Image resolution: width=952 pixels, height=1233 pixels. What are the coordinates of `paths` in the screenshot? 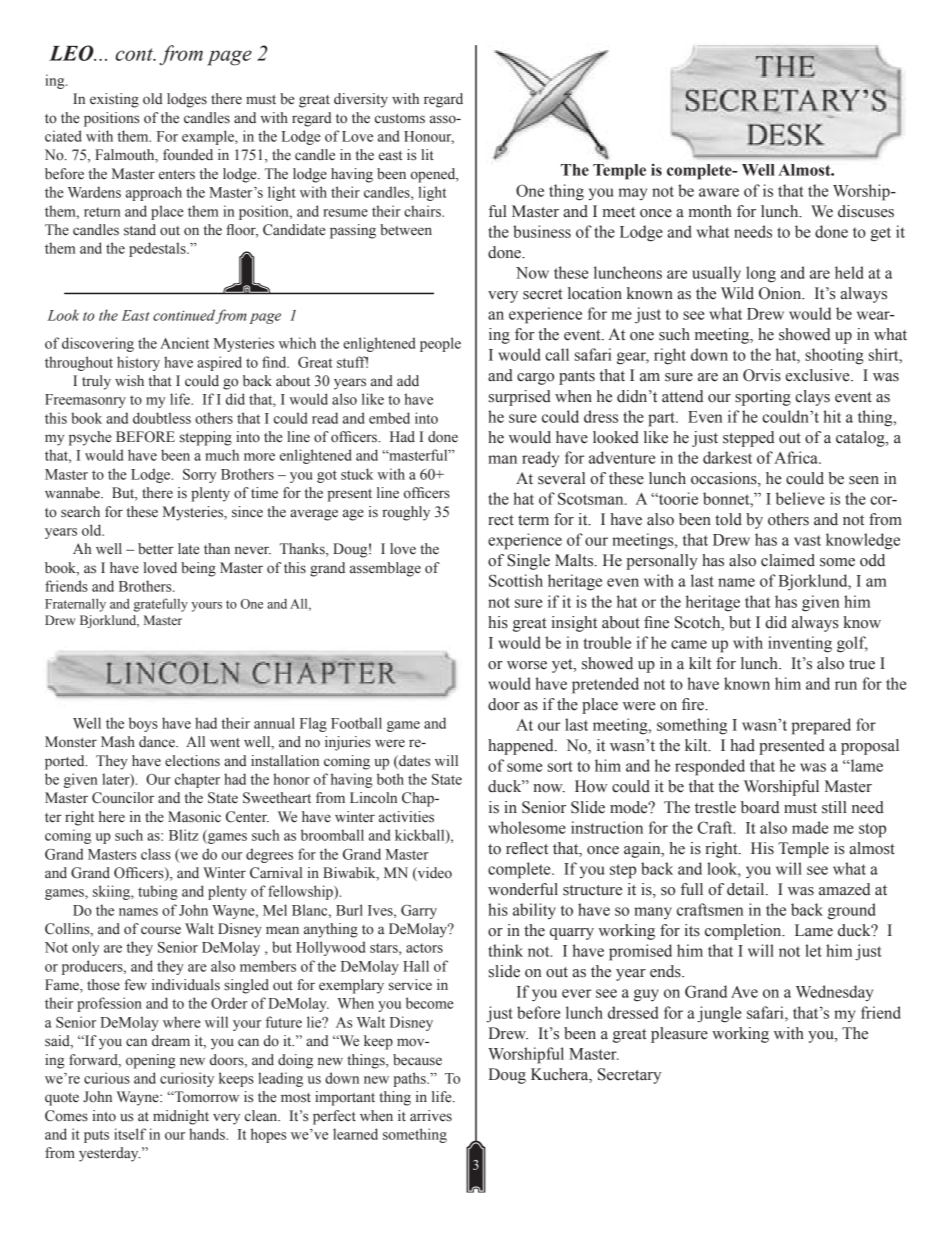 It's located at (411, 1079).
